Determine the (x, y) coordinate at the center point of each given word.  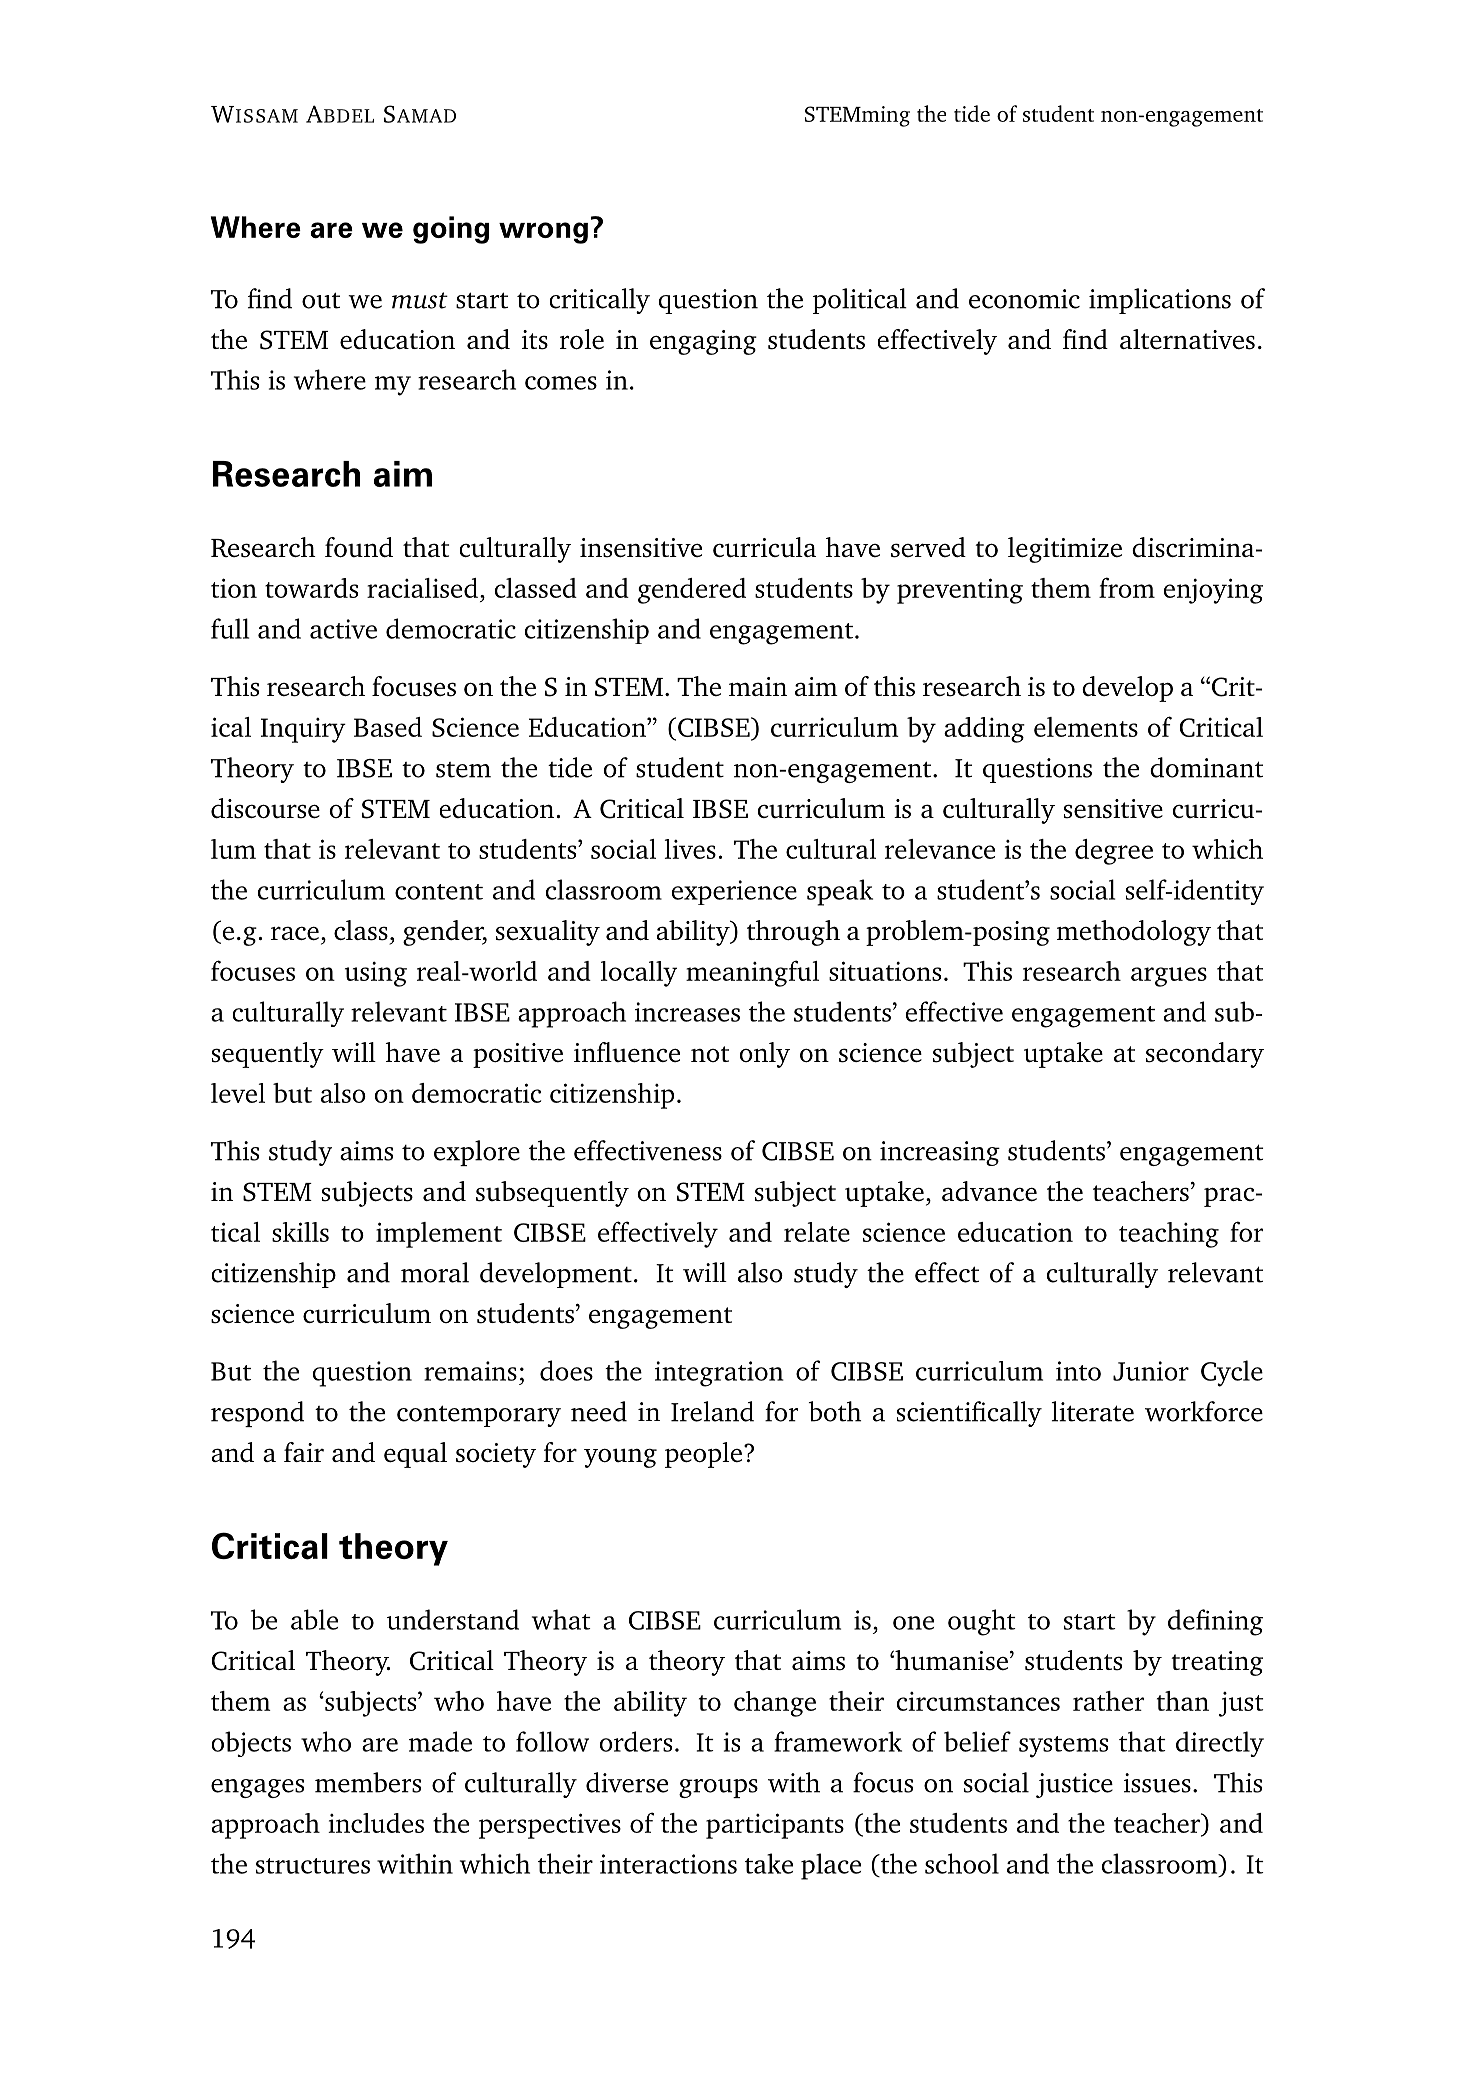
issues (1157, 1783)
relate (817, 1232)
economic (1024, 299)
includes (376, 1823)
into (1078, 1371)
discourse (265, 808)
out (321, 300)
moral (435, 1272)
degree (1114, 852)
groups (718, 1788)
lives (690, 849)
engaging (703, 342)
